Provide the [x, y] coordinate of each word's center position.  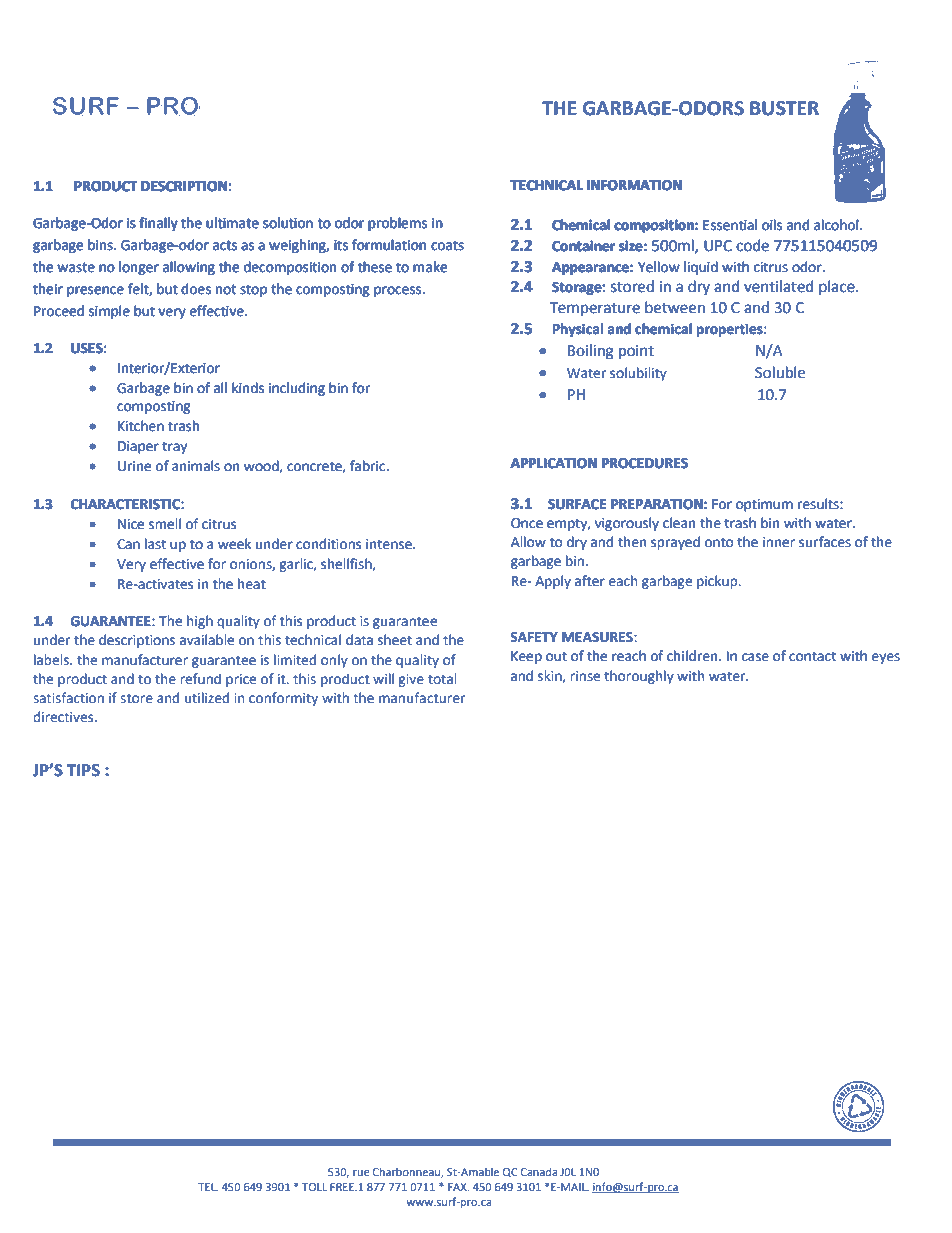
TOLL [314, 1187]
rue [361, 1173]
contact [813, 656]
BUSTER [784, 108]
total [442, 678]
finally [158, 224]
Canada [539, 1171]
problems [398, 224]
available [207, 639]
